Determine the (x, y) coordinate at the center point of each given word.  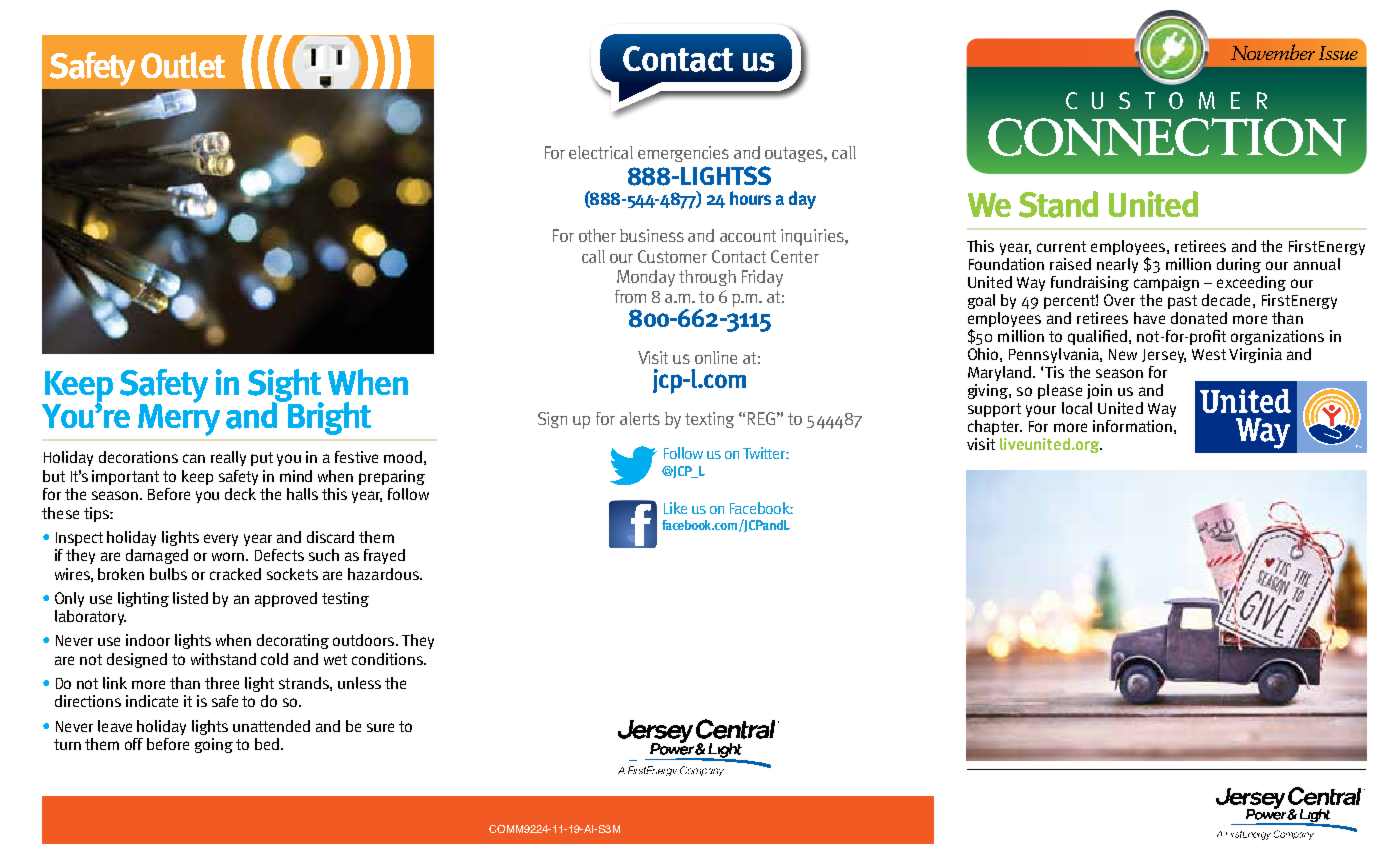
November (1273, 52)
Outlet (183, 65)
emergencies (683, 154)
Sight (285, 386)
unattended (271, 726)
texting (709, 420)
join (1099, 391)
